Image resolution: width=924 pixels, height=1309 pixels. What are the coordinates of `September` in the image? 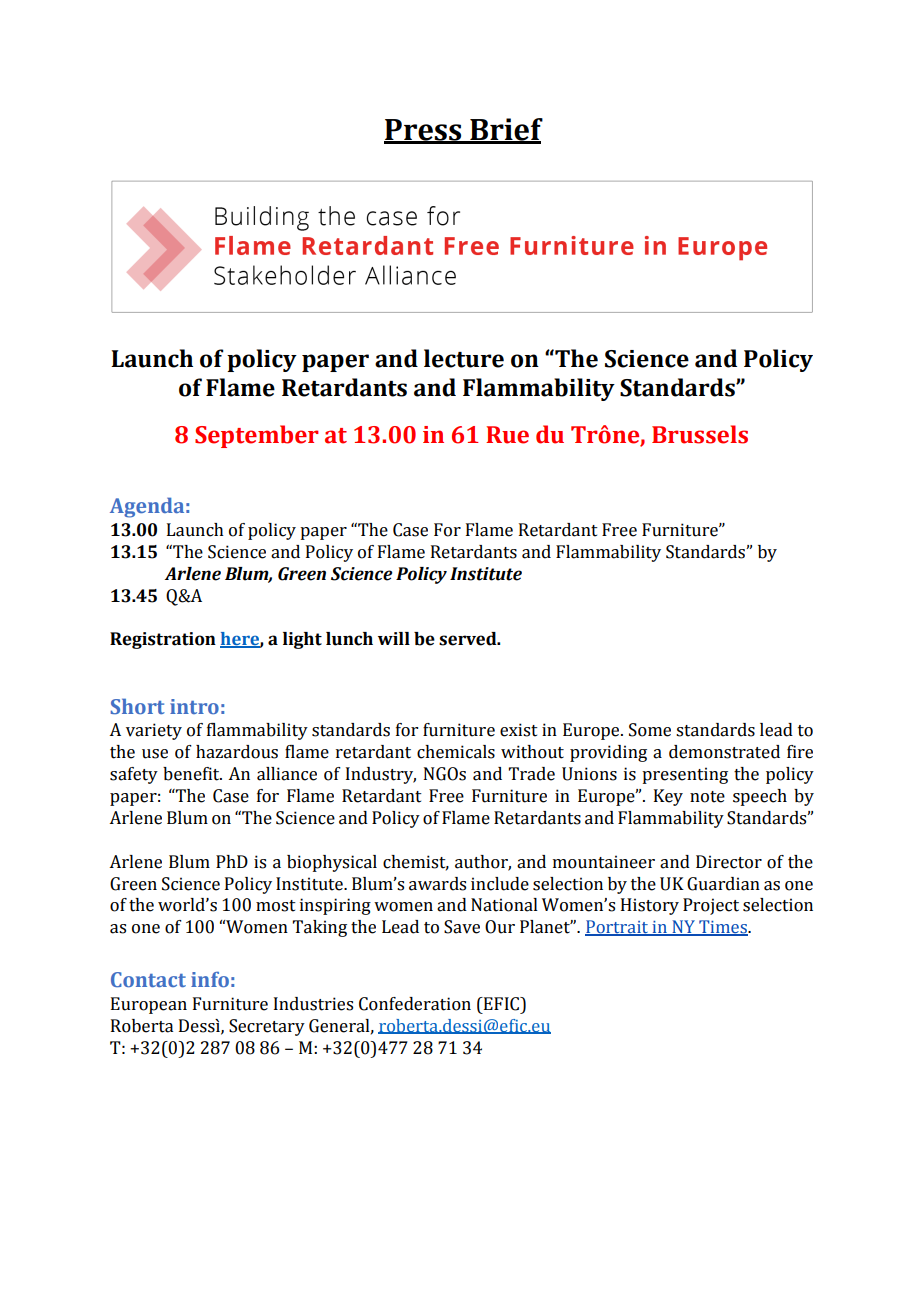 It's located at (257, 436).
